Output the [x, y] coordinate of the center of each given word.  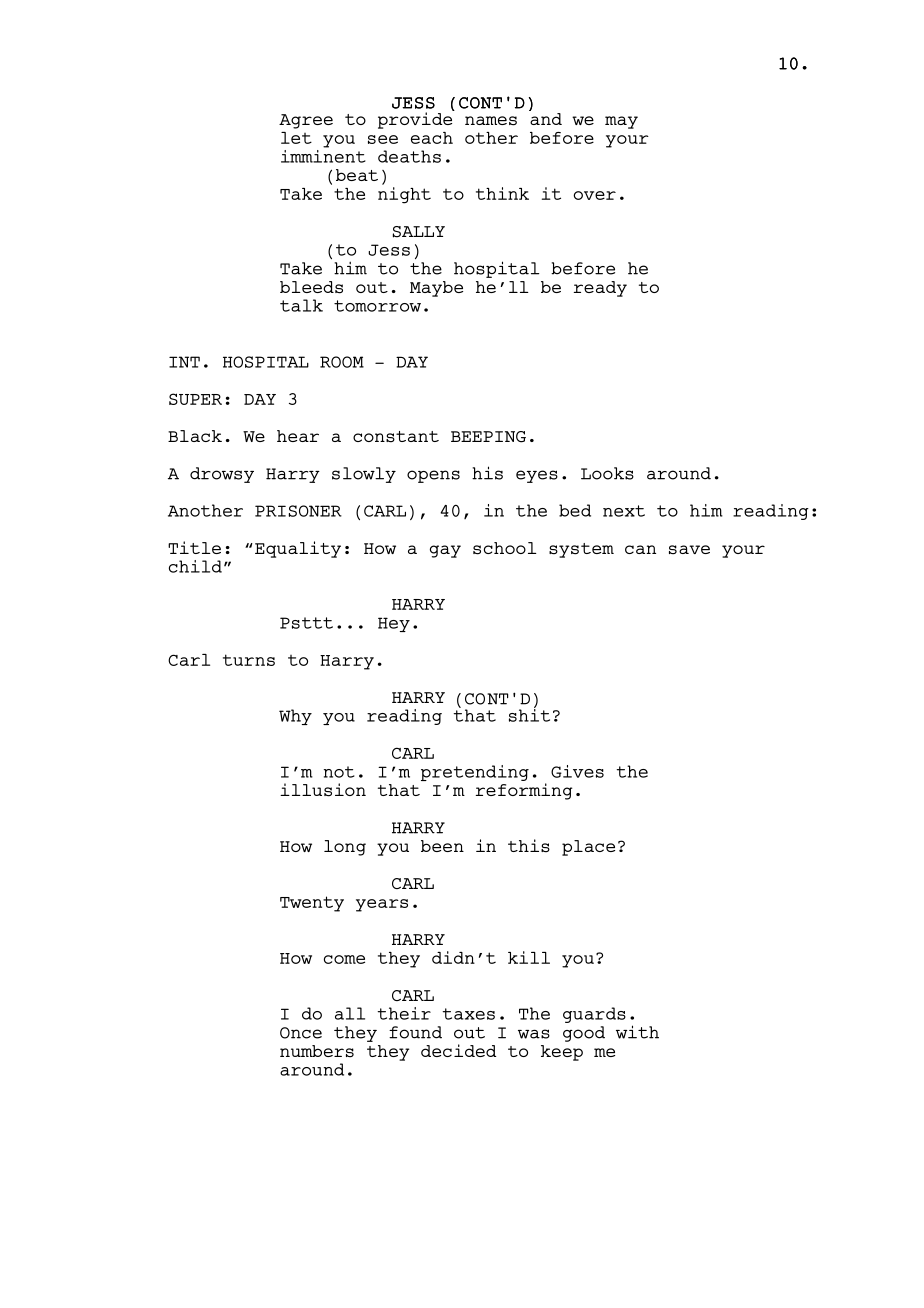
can [640, 549]
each [432, 138]
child [195, 566]
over [594, 195]
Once [301, 1033]
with [637, 1032]
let [296, 138]
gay [445, 551]
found [415, 1032]
